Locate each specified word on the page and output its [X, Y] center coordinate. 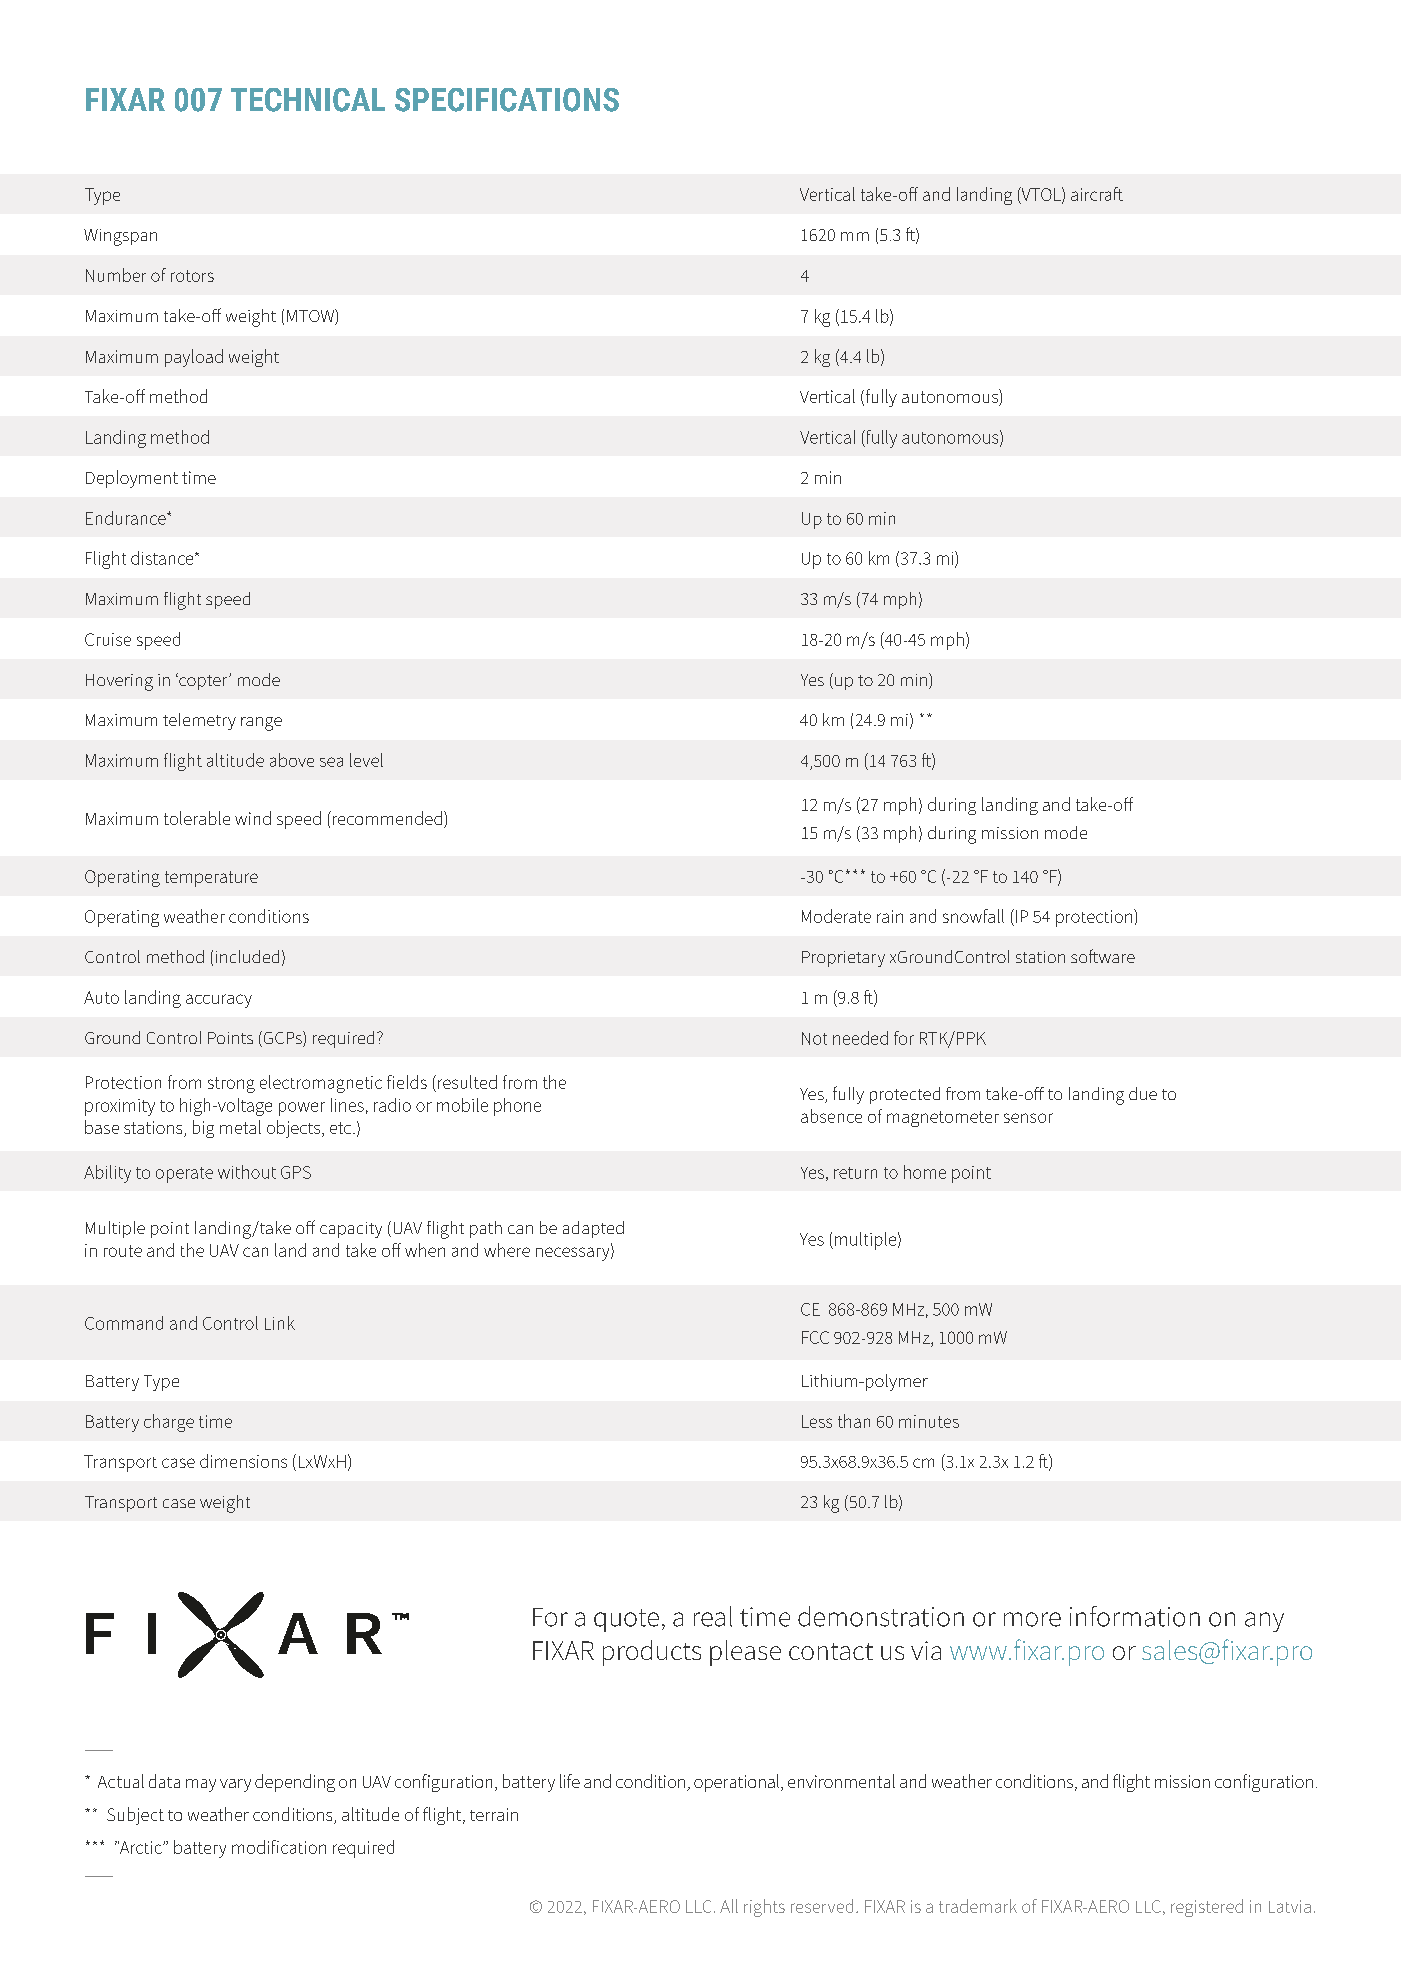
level [366, 760]
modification [279, 1847]
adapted [593, 1229]
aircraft [1097, 194]
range [261, 724]
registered [1207, 1908]
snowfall [973, 916]
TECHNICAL [308, 100]
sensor [1028, 1118]
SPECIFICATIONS [507, 100]
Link [280, 1323]
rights [764, 1908]
